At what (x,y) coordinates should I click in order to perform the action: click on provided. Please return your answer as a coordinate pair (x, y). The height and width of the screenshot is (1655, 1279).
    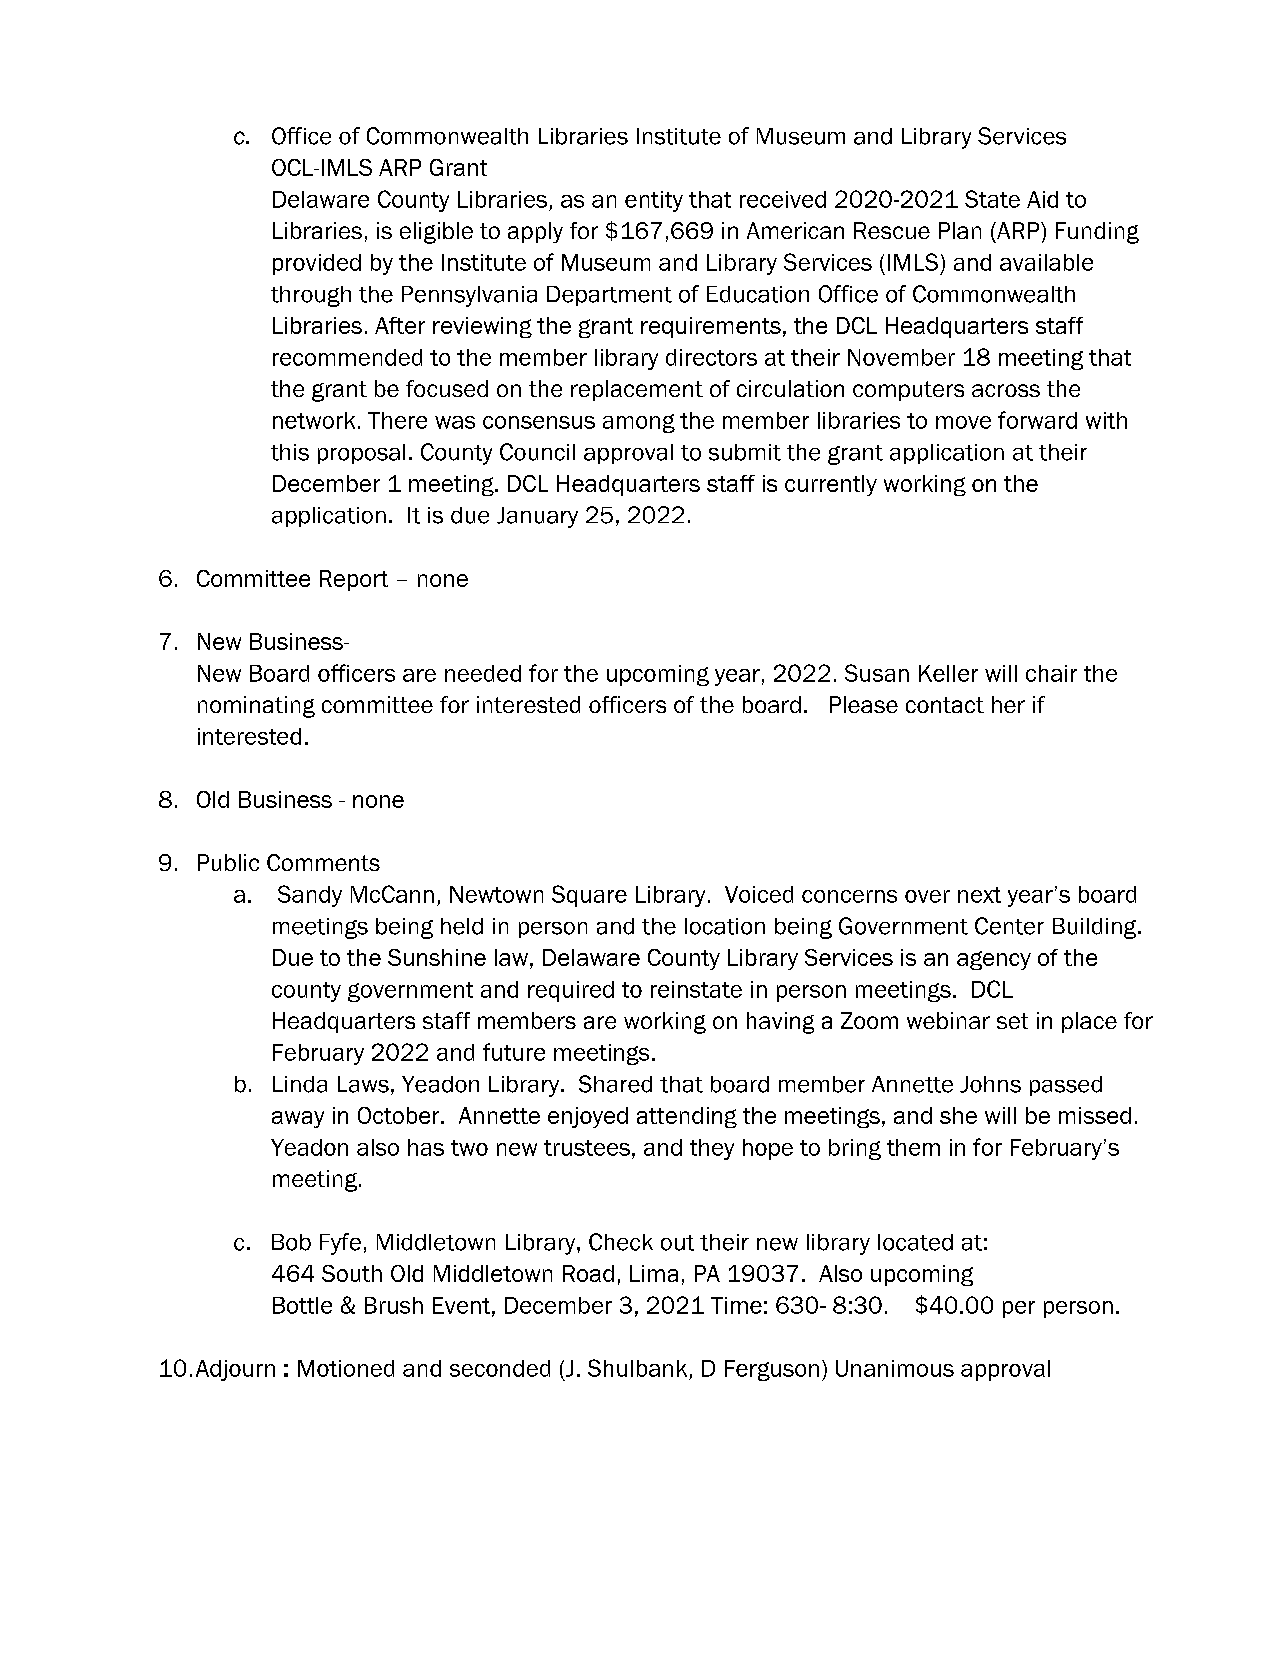
    Looking at the image, I should click on (317, 264).
